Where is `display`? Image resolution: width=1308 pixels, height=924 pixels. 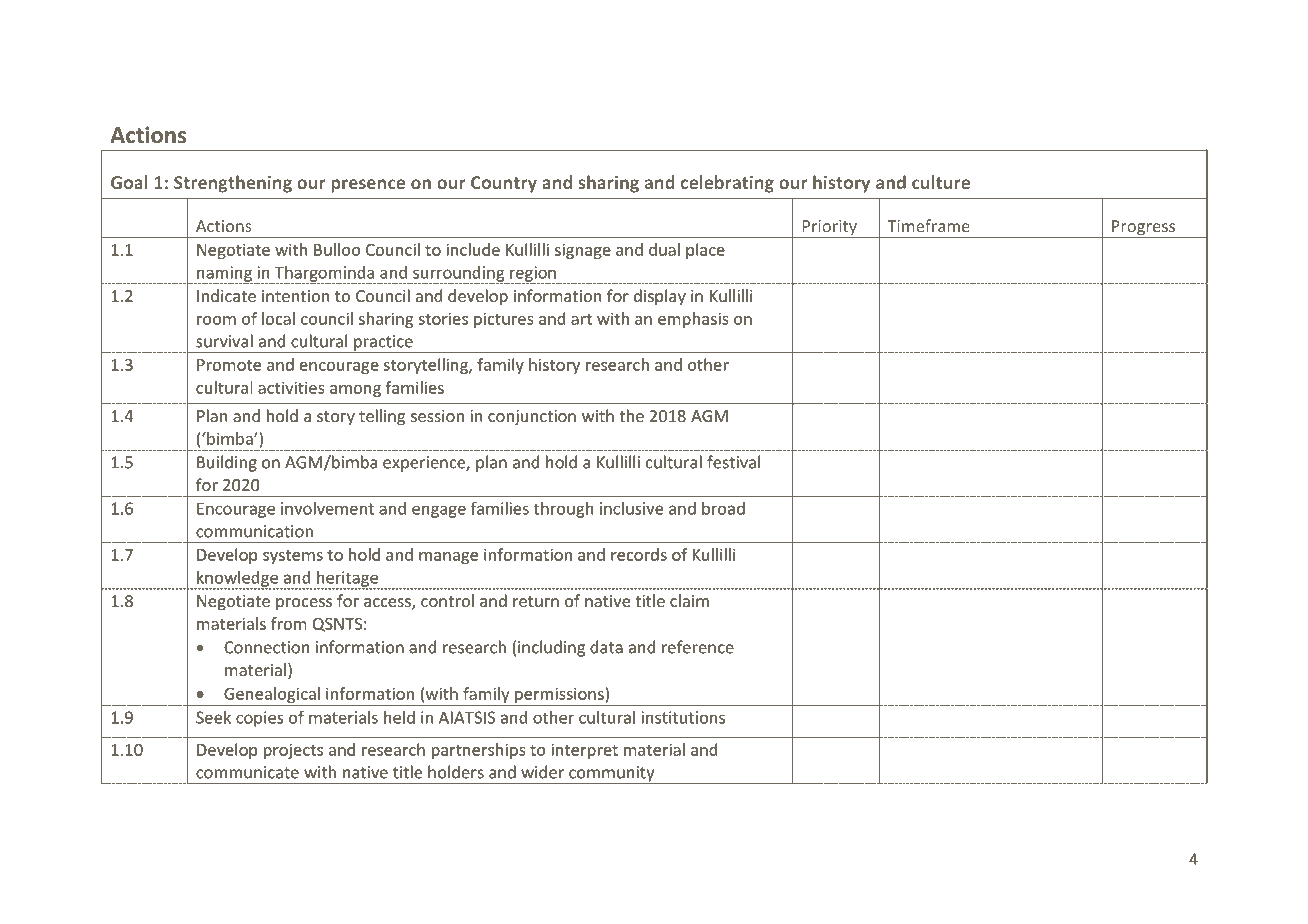 display is located at coordinates (660, 297).
